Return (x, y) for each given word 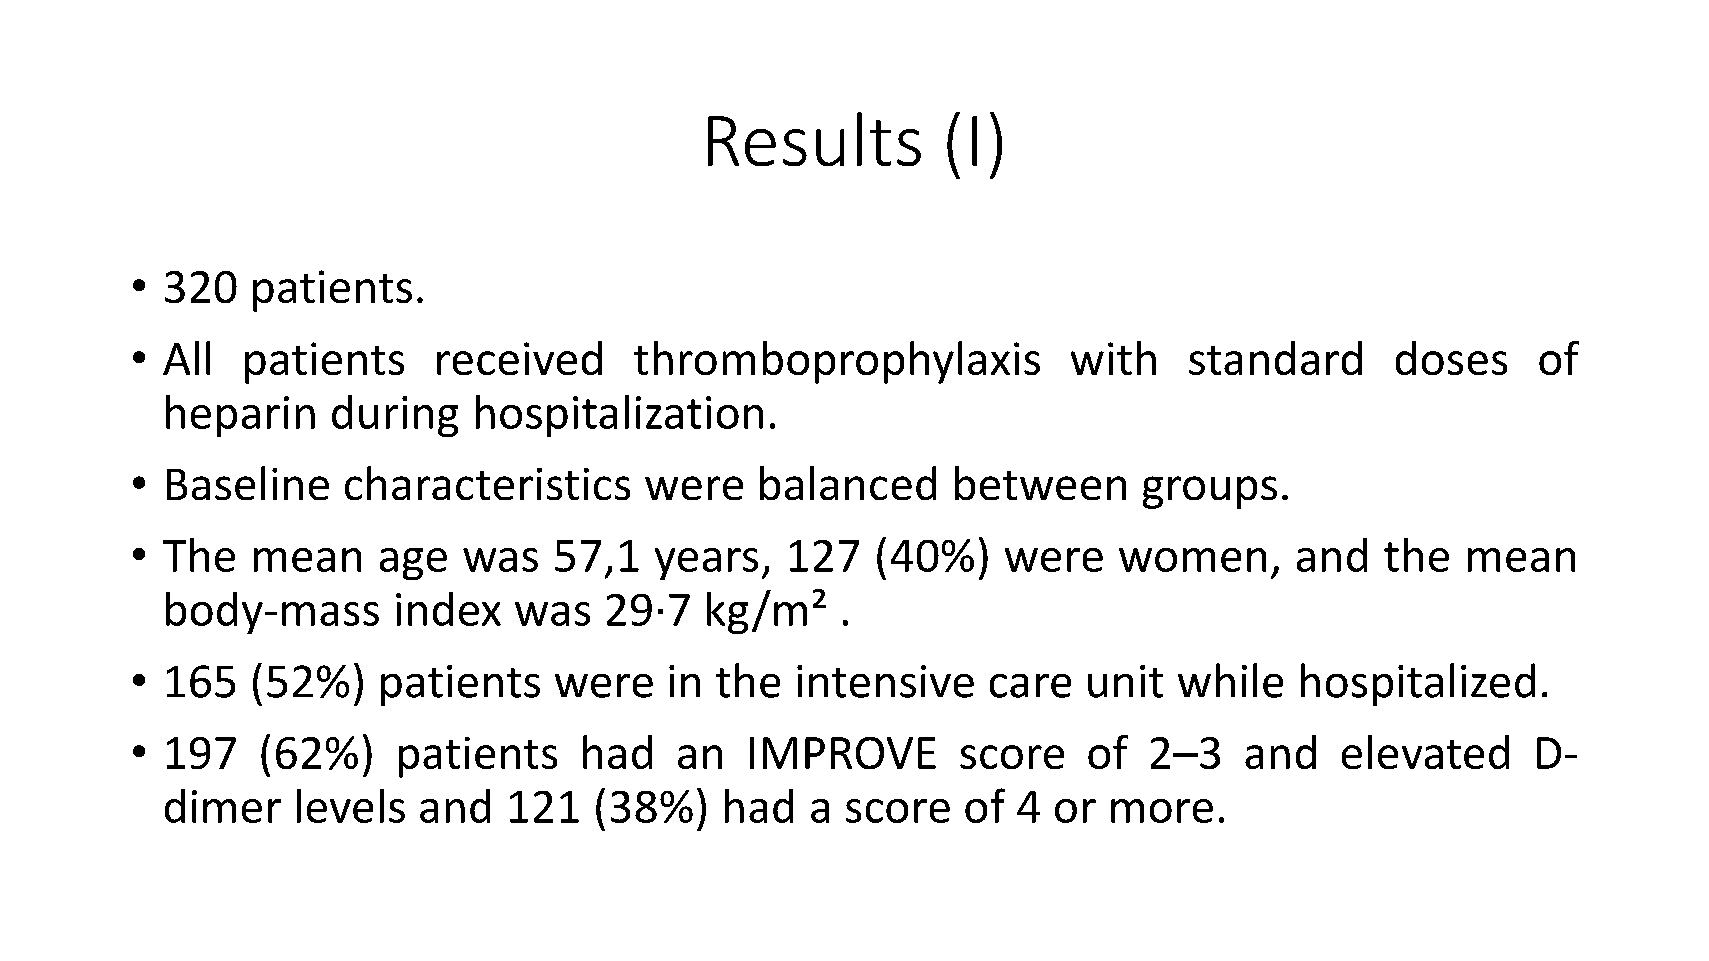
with (1113, 358)
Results (814, 139)
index (448, 609)
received (519, 358)
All (186, 358)
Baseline (248, 483)
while (1230, 680)
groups (1210, 492)
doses (1451, 358)
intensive (885, 681)
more (1162, 811)
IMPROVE (843, 753)
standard (1275, 358)
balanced (848, 483)
